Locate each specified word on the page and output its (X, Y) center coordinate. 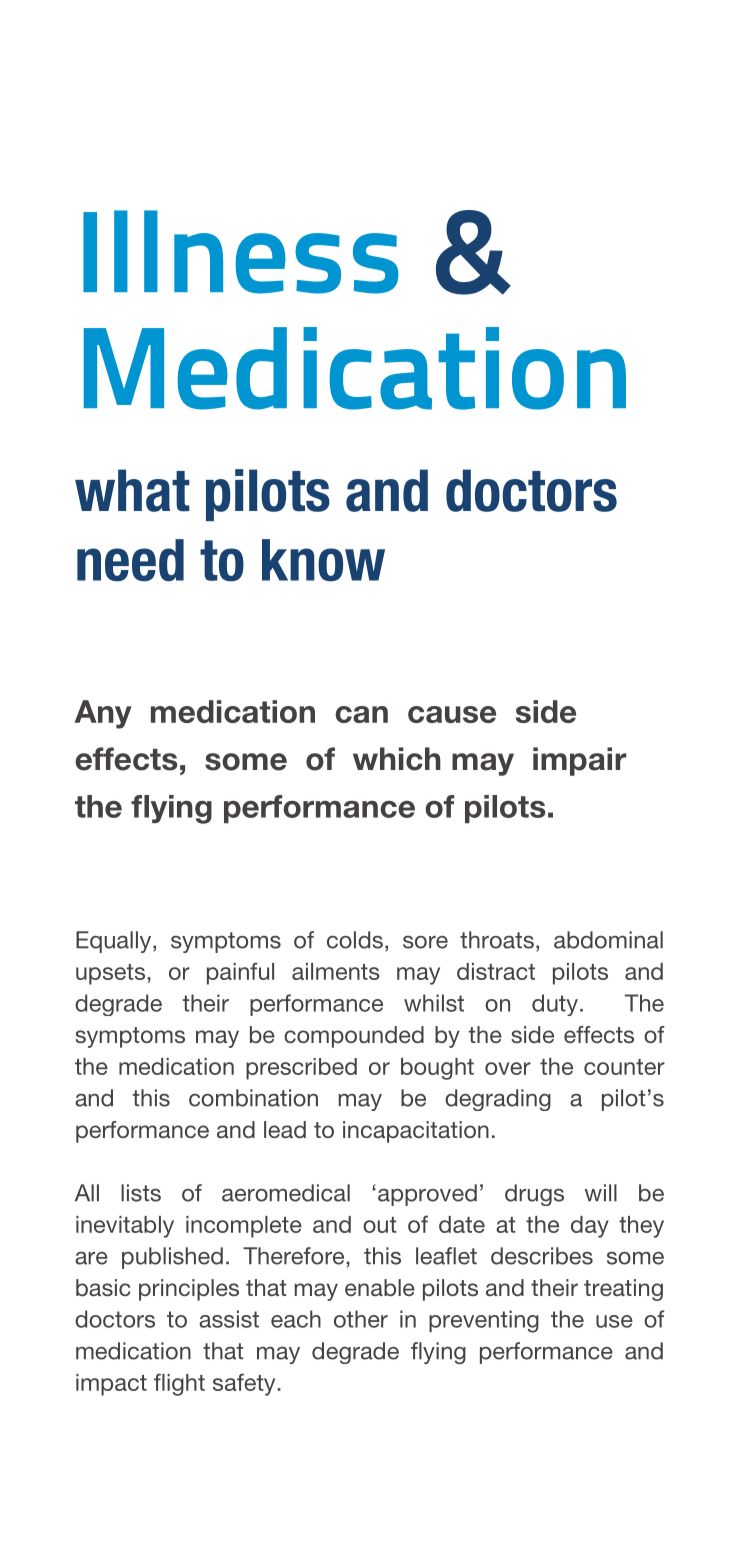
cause (452, 714)
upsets (112, 974)
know (323, 560)
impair (579, 761)
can (361, 714)
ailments (336, 971)
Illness (241, 252)
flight (179, 1384)
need (130, 560)
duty (555, 1005)
